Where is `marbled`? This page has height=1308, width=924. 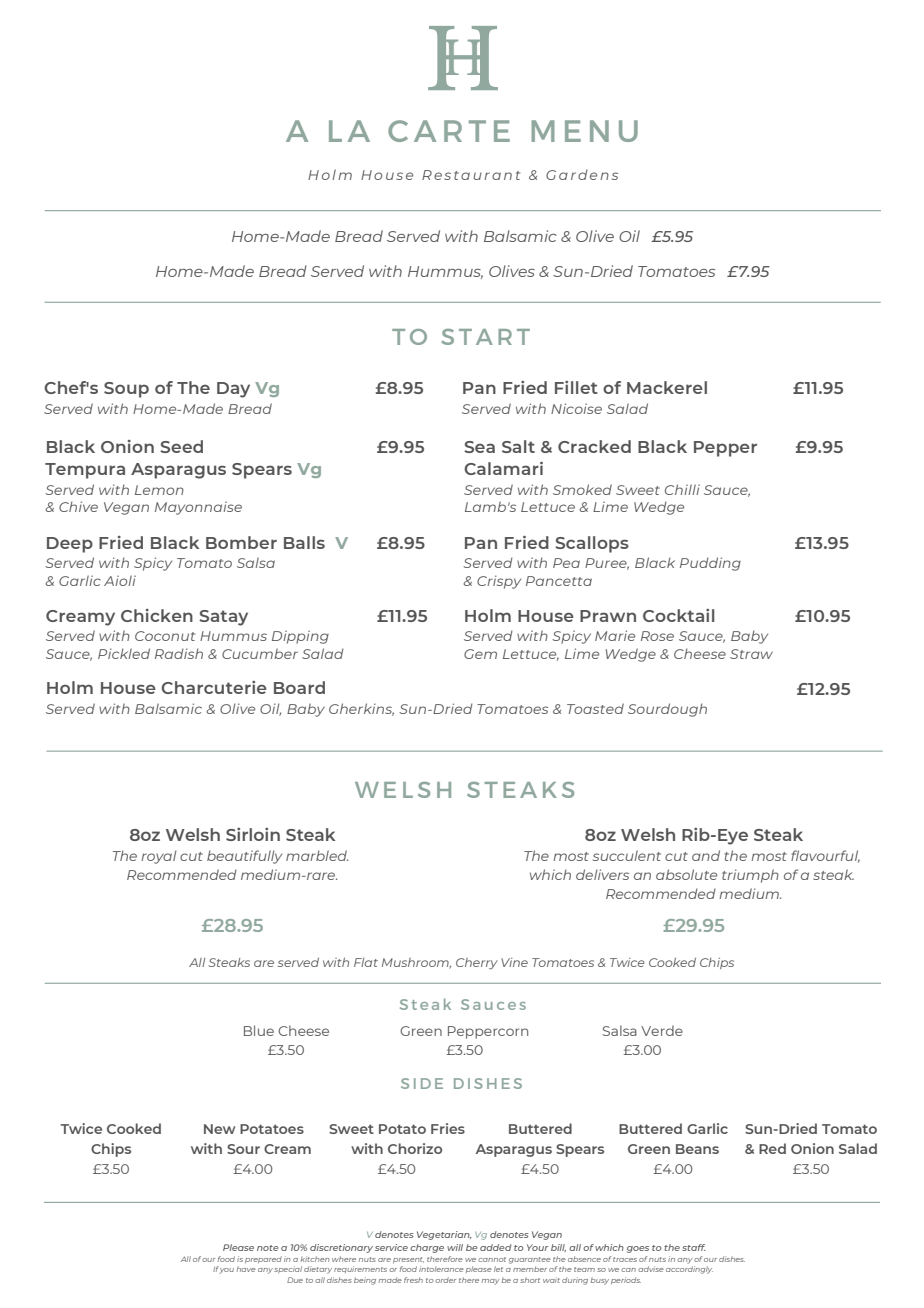 marbled is located at coordinates (317, 855).
